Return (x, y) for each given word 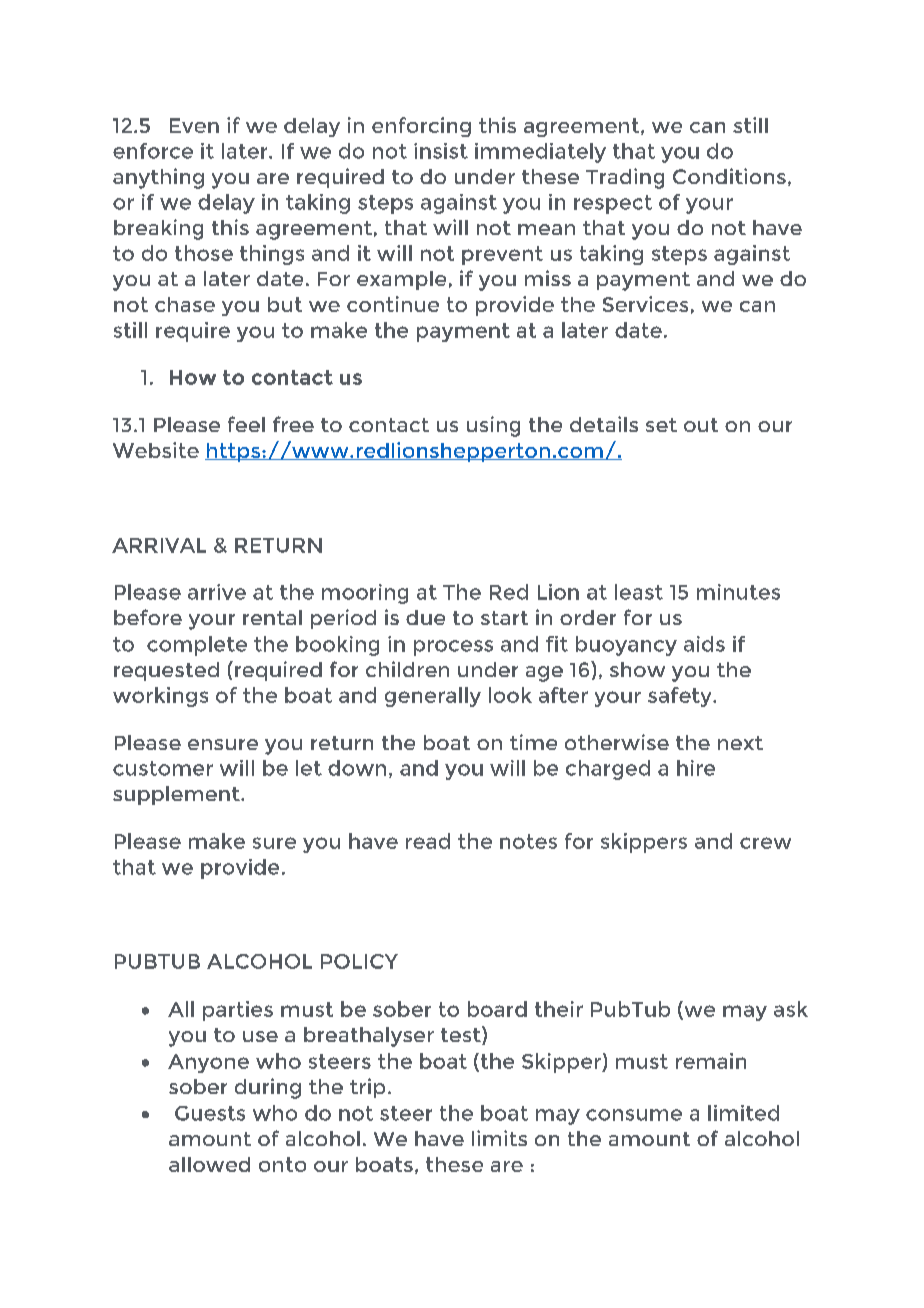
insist (441, 151)
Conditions (729, 176)
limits (499, 1138)
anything (158, 178)
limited (743, 1113)
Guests (210, 1113)
